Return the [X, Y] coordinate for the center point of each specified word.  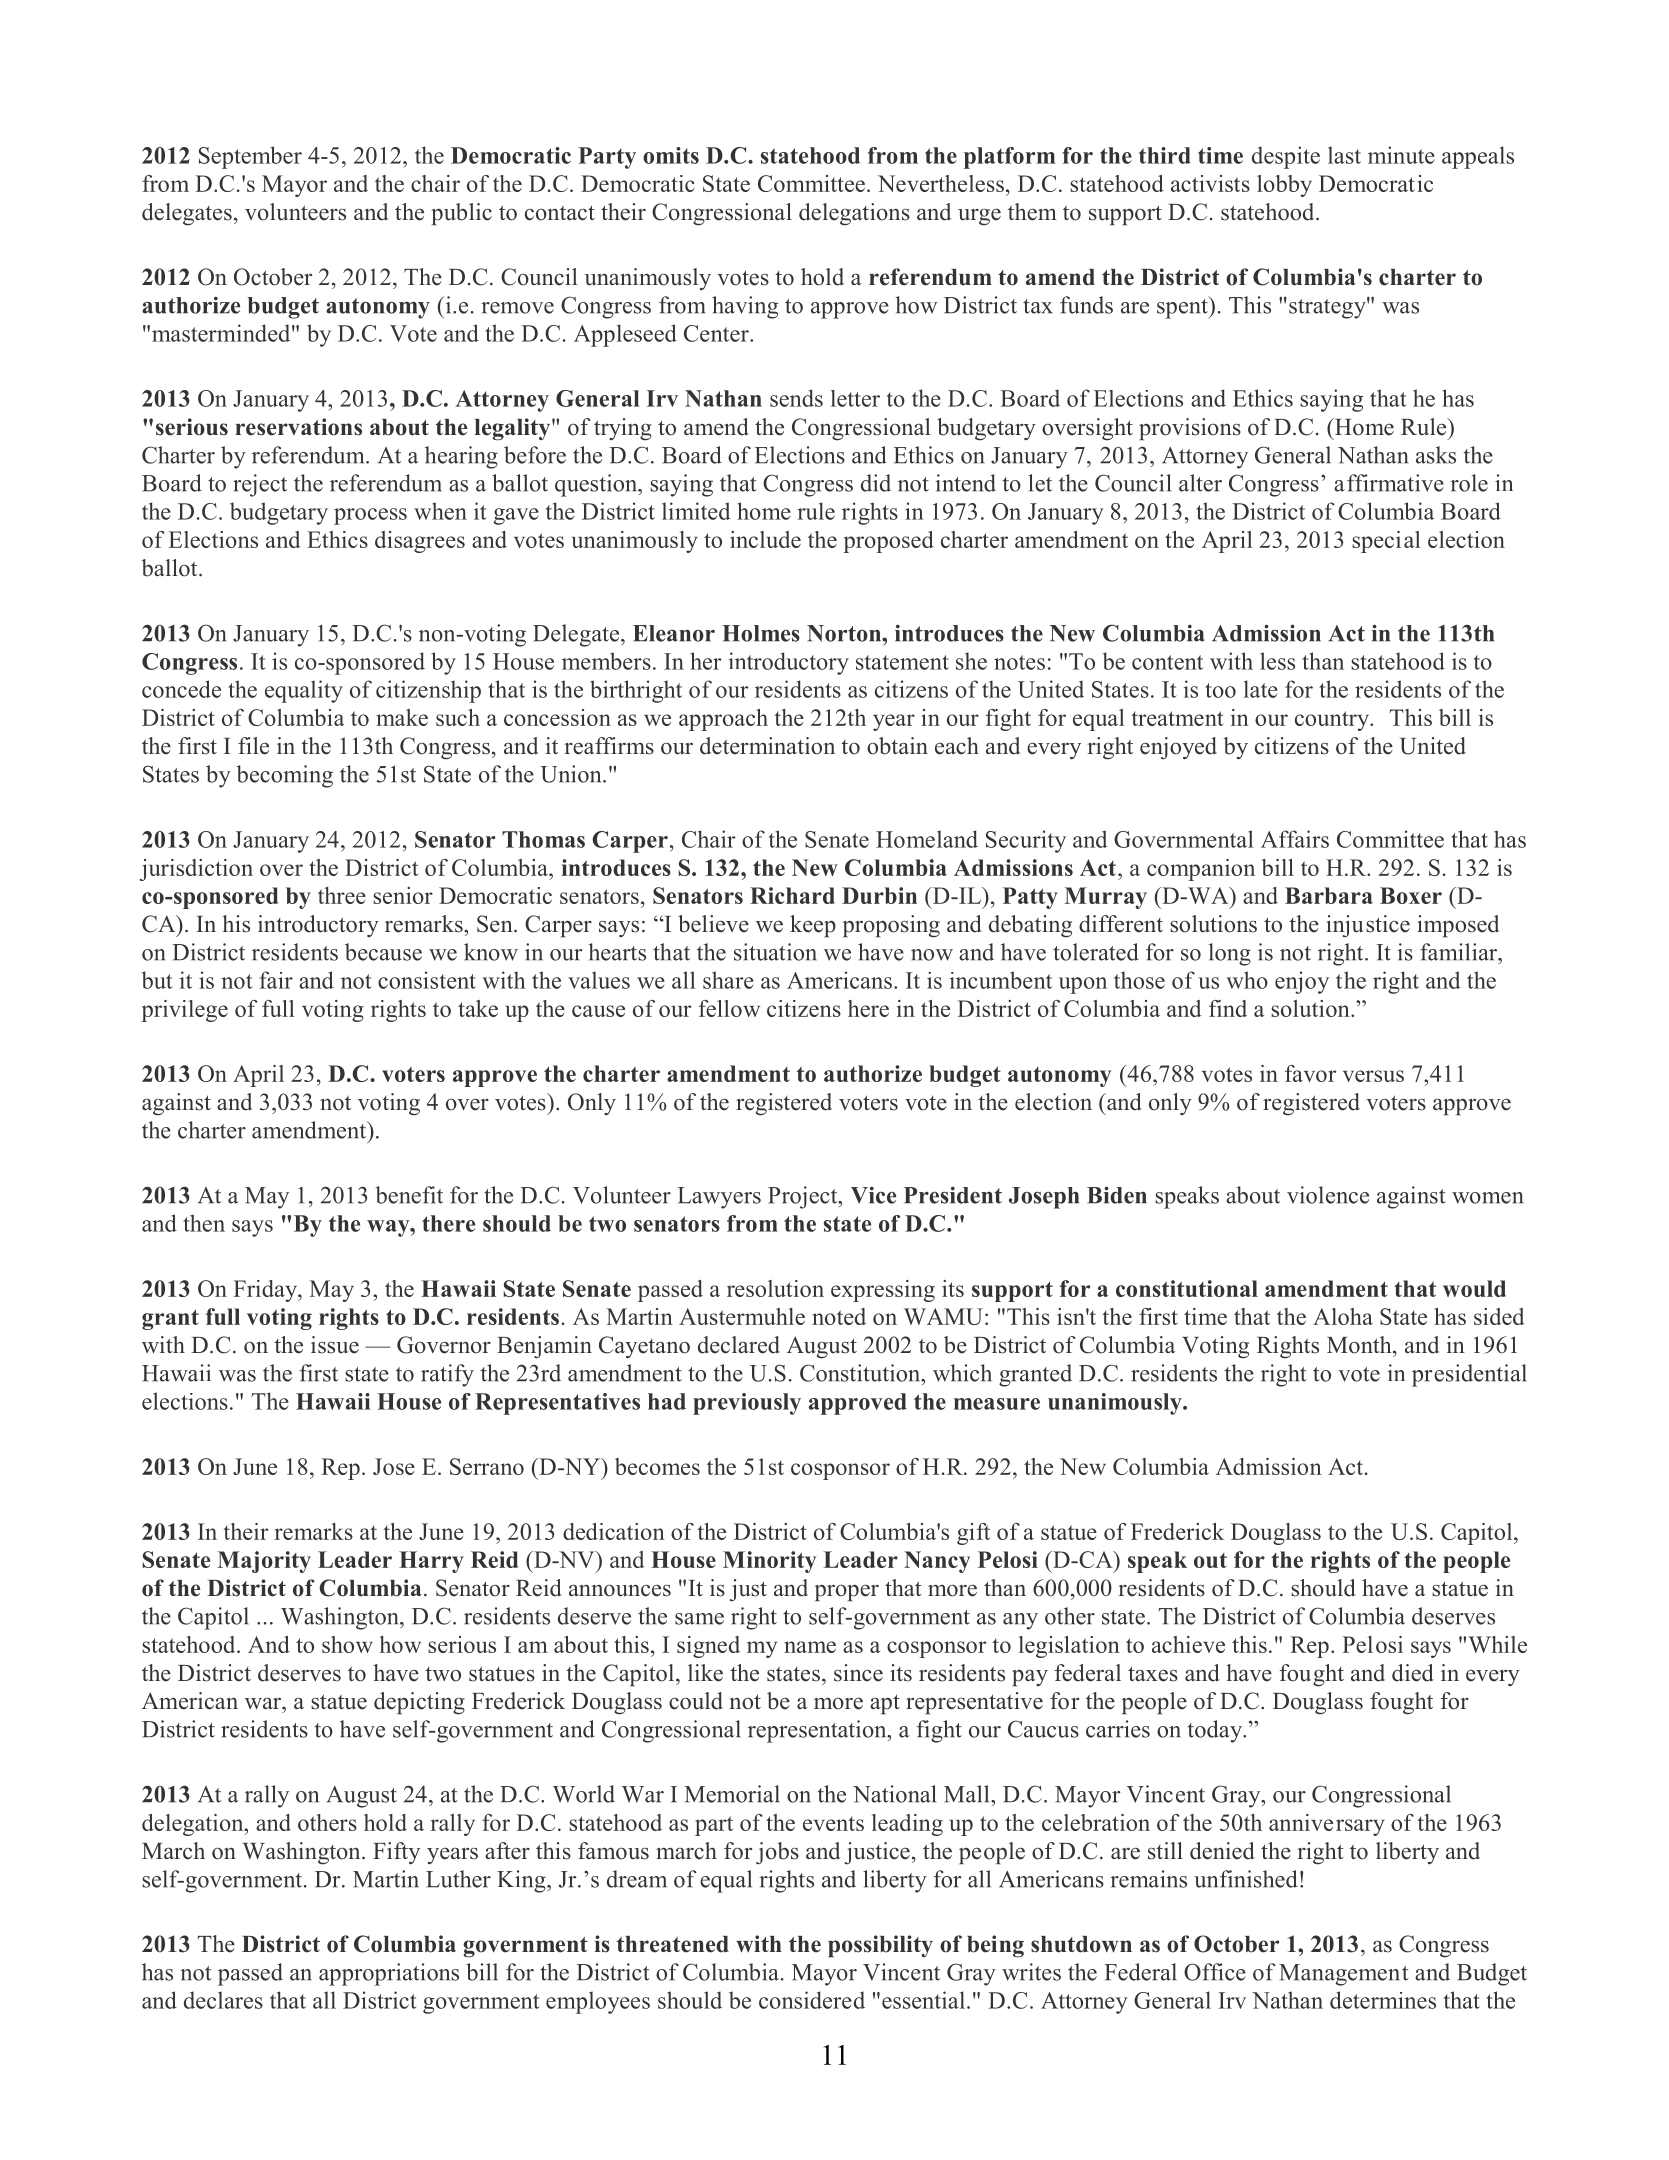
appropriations [389, 1974]
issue [335, 1345]
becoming [284, 776]
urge [979, 217]
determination [767, 746]
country [1333, 721]
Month [1360, 1345]
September [250, 157]
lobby [1284, 186]
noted [839, 1316]
